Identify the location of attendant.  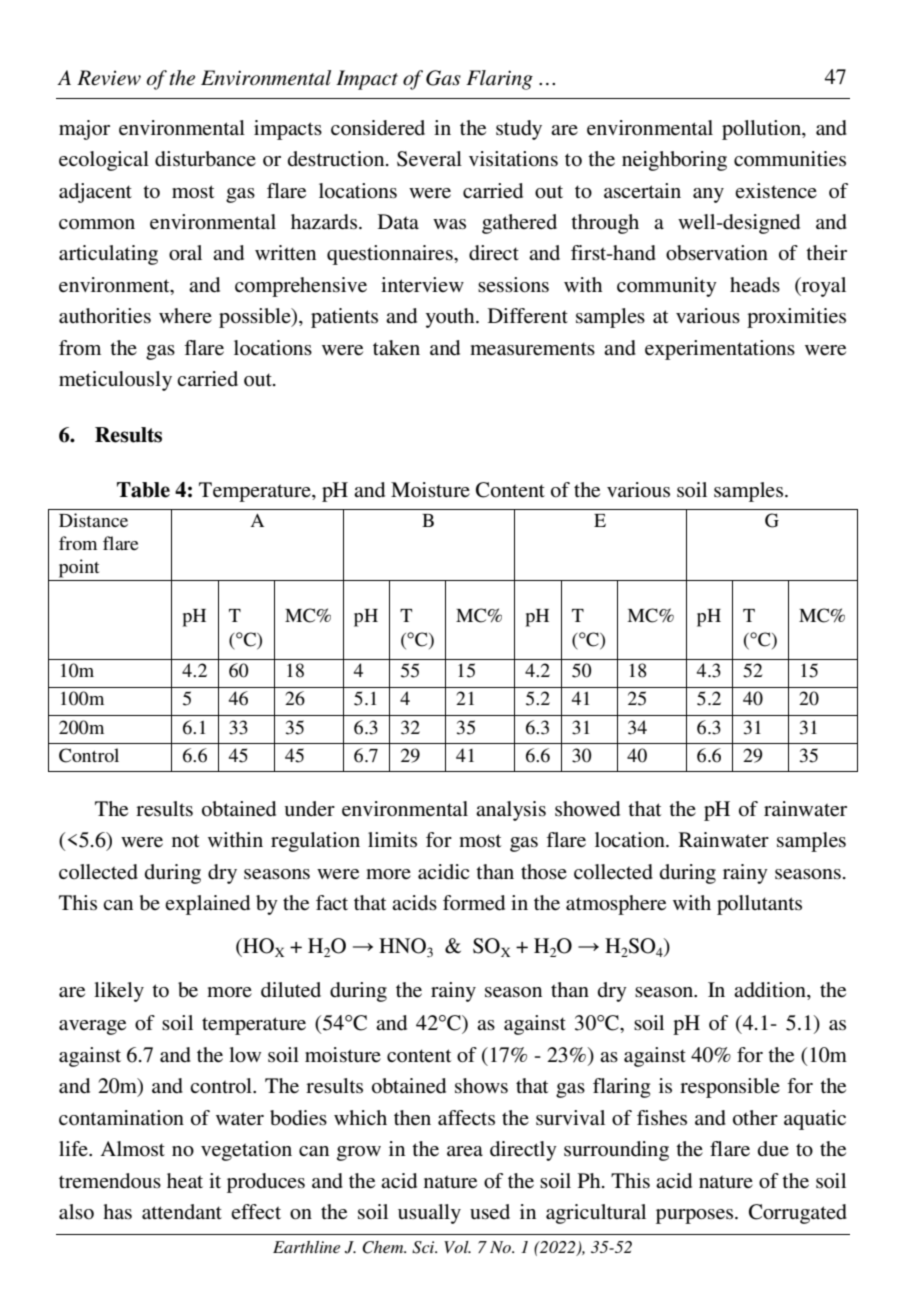
(182, 1211).
